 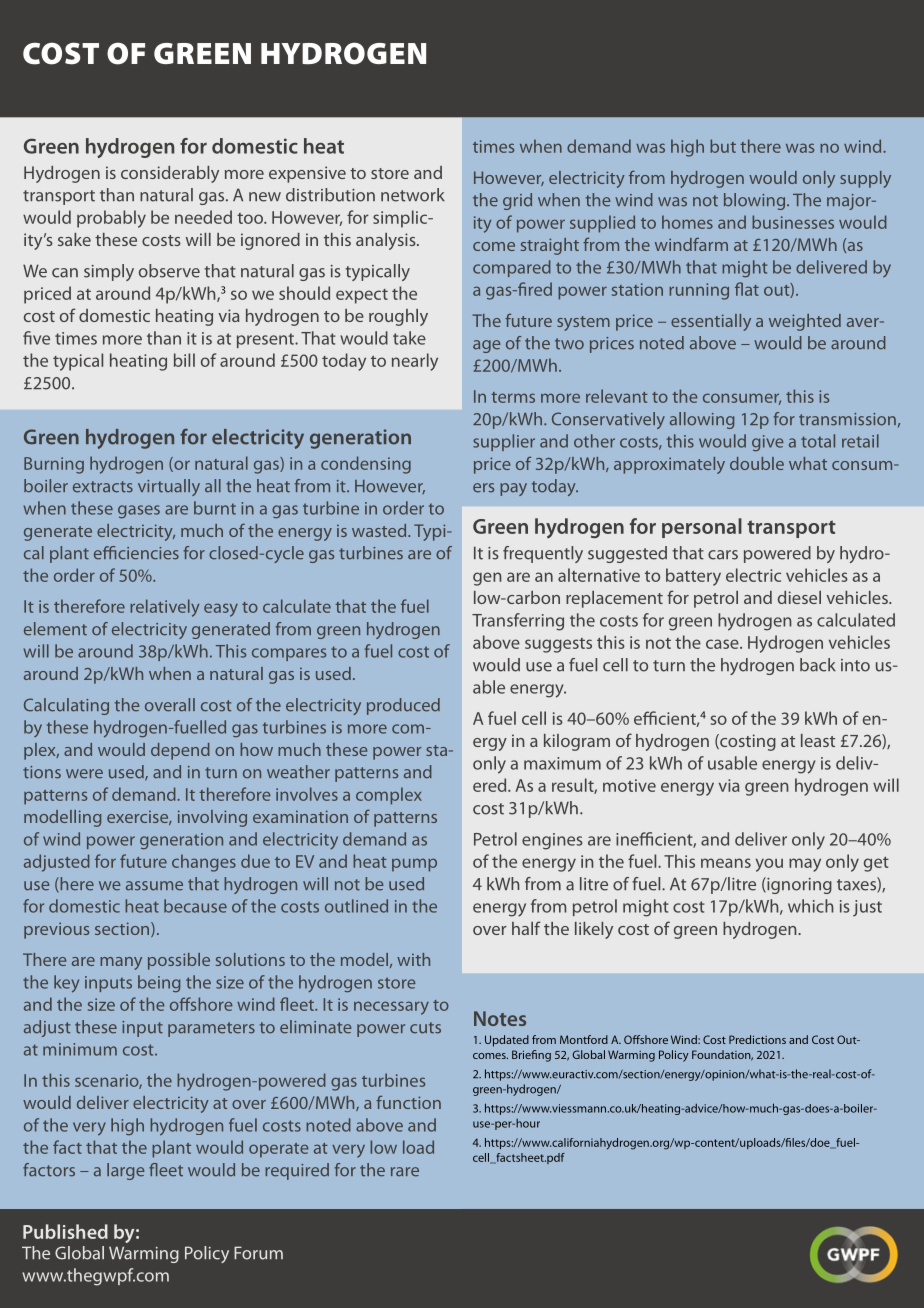 I want to click on Calculating, so click(x=66, y=706).
